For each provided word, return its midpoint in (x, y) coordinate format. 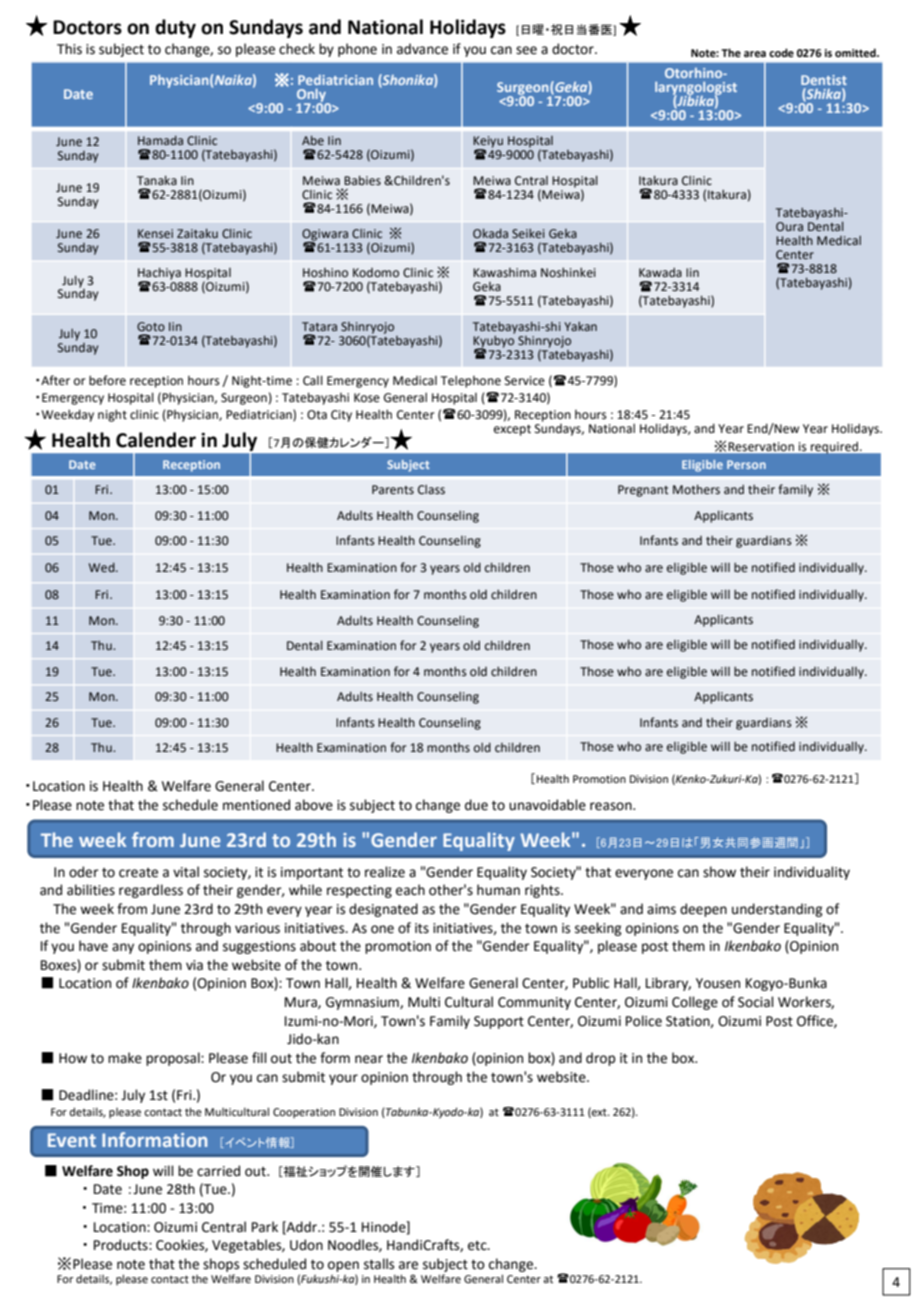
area (755, 54)
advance (422, 49)
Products (122, 1245)
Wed (103, 567)
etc (478, 1246)
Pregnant (643, 491)
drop (600, 1059)
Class (431, 490)
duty (175, 28)
